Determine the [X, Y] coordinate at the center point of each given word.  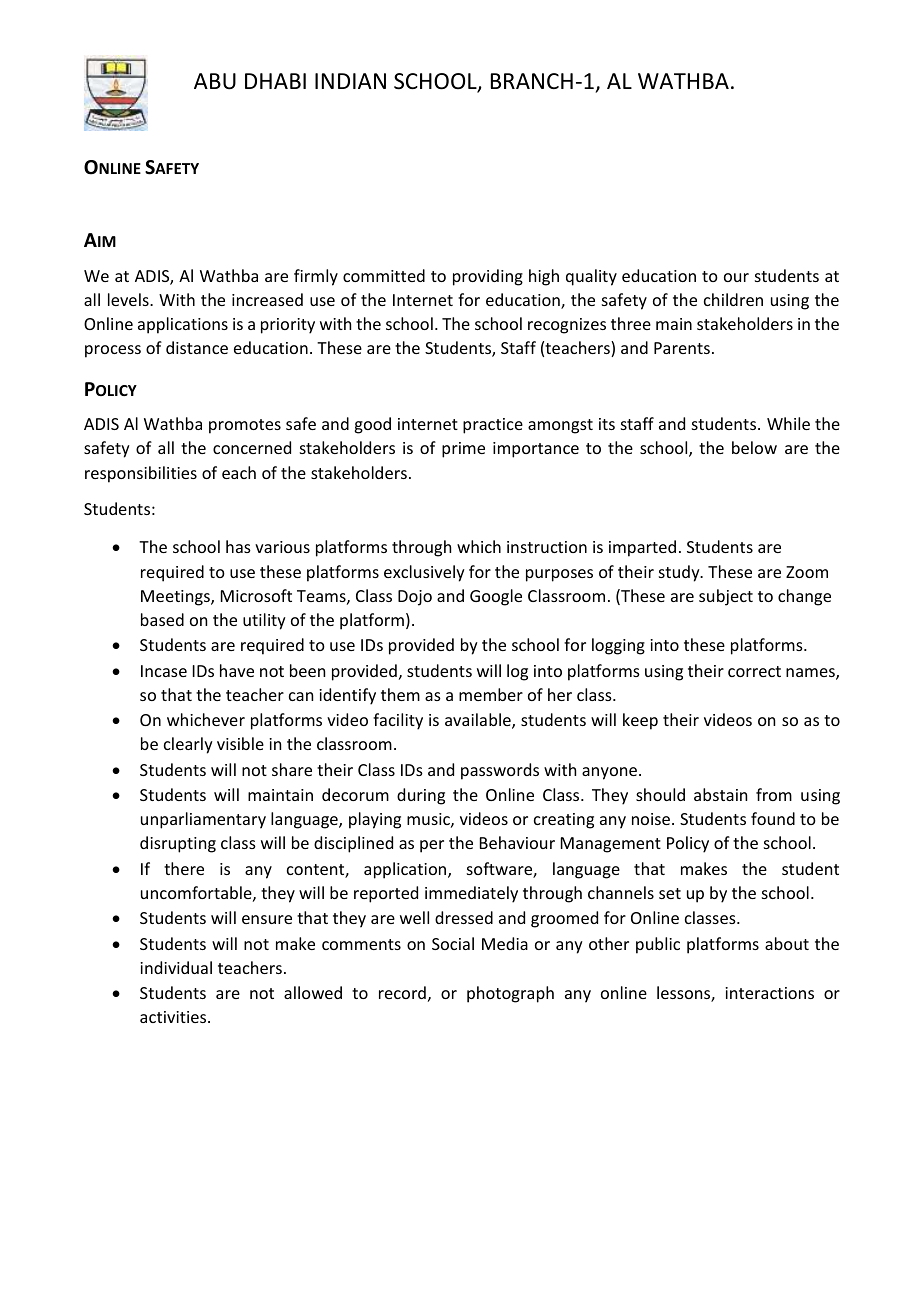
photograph [510, 994]
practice [493, 426]
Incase [164, 671]
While [788, 423]
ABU [215, 81]
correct [754, 671]
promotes [245, 426]
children [733, 299]
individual [176, 967]
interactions [769, 993]
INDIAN [350, 81]
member [491, 694]
